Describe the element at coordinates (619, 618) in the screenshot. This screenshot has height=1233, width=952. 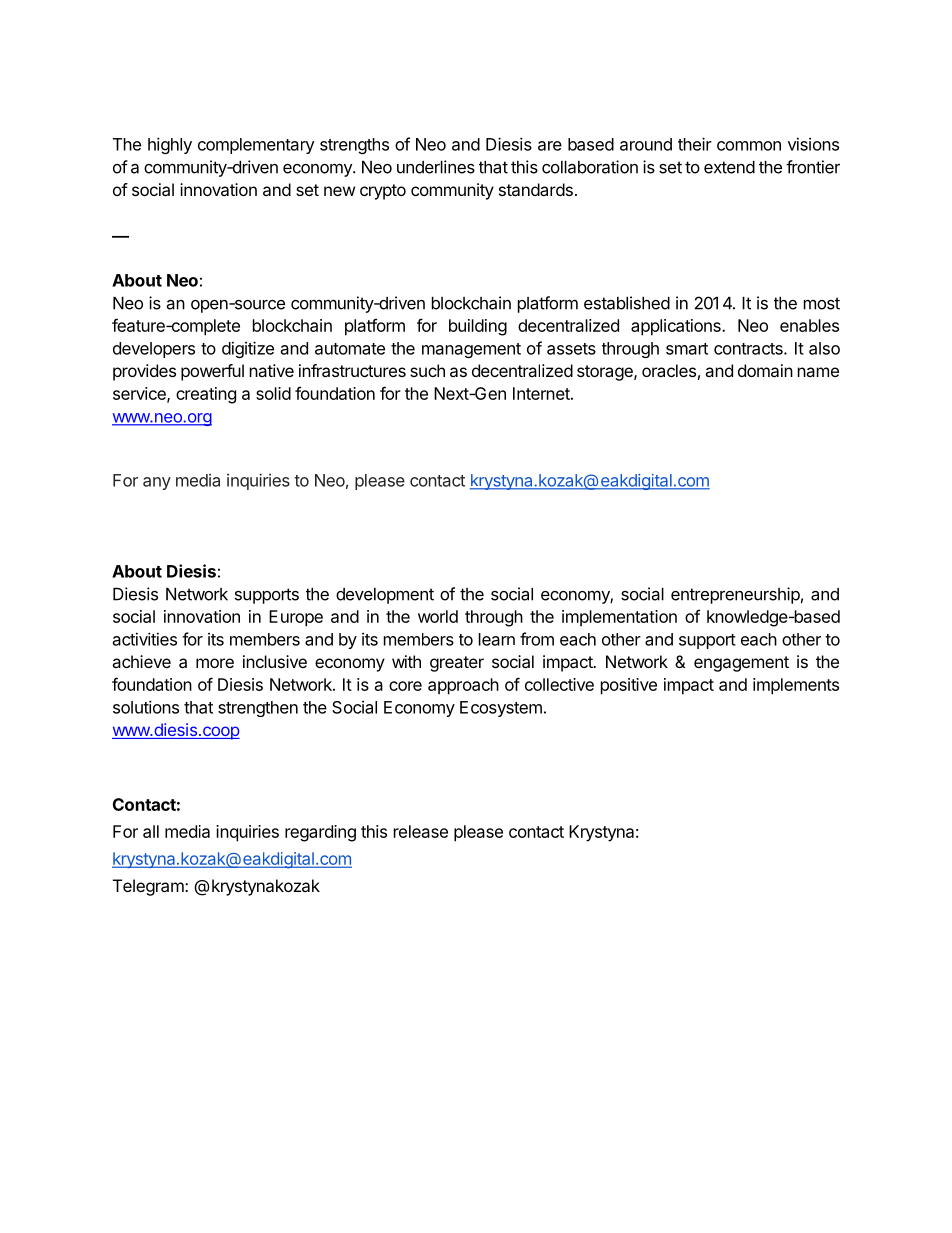
I see `implementation` at that location.
